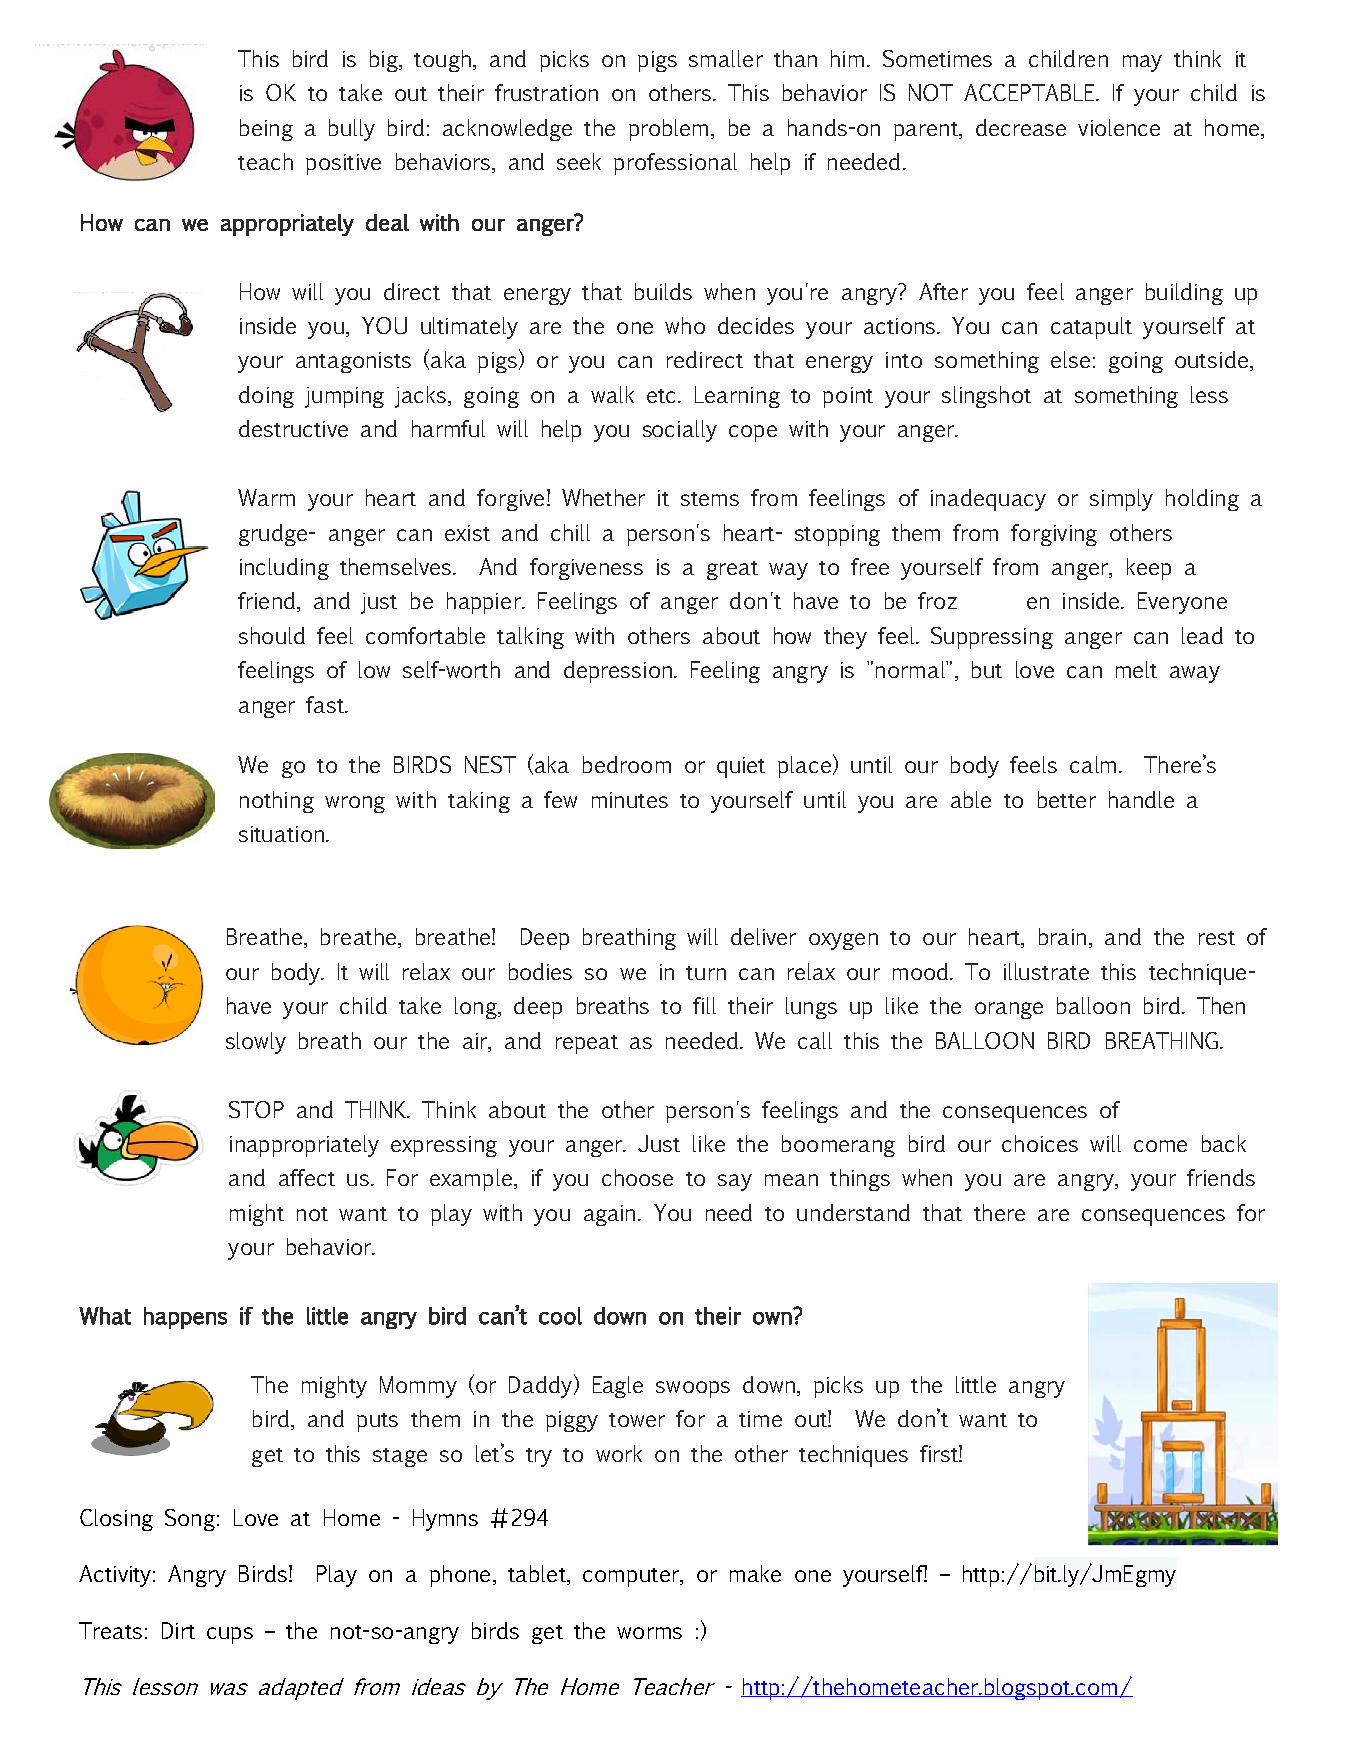 This screenshot has height=1747, width=1350. What do you see at coordinates (668, 130) in the screenshot?
I see `problem` at bounding box center [668, 130].
